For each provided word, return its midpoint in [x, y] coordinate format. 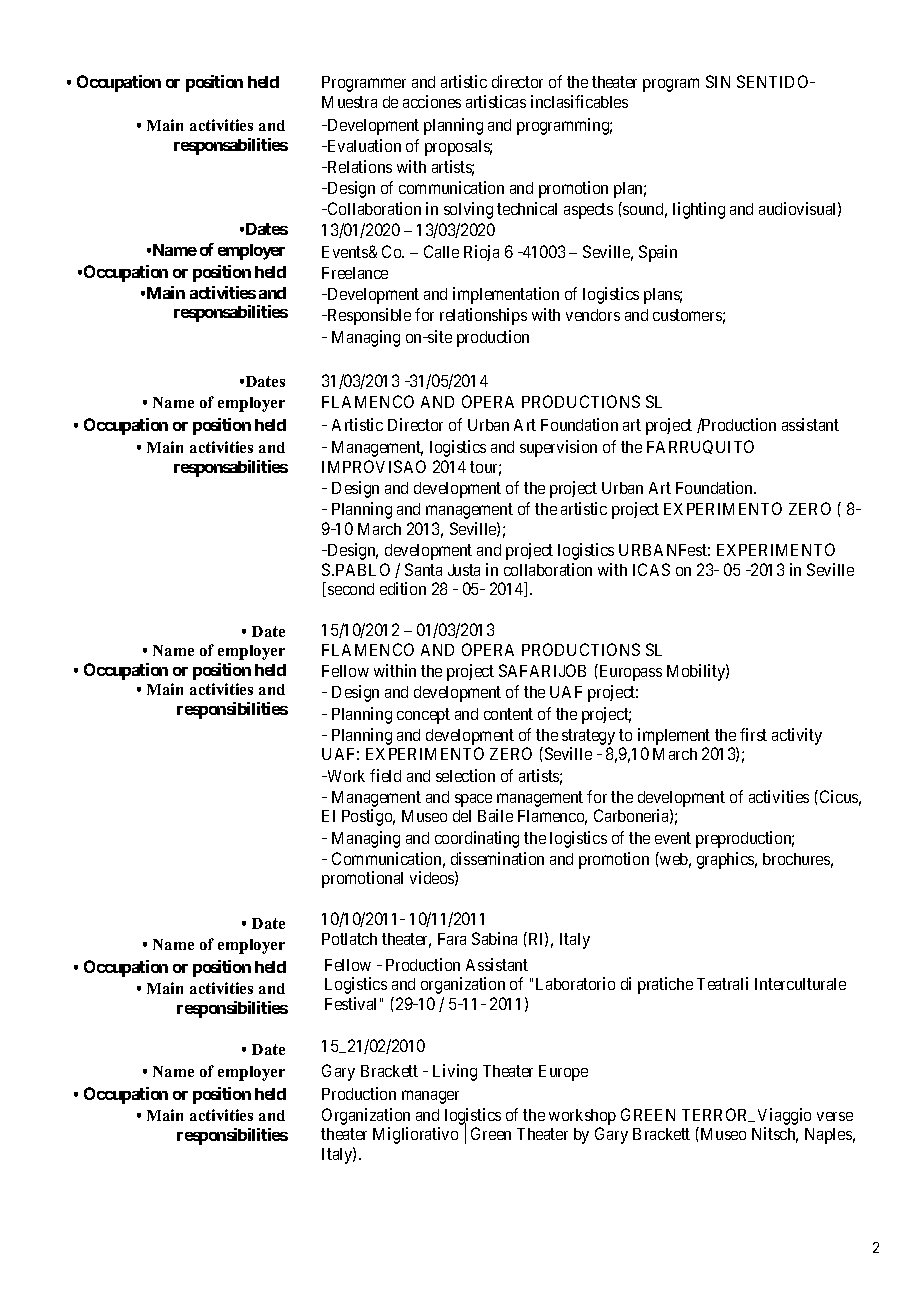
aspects [588, 211]
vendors [593, 315]
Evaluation [363, 145]
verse [835, 1116]
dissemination [497, 858]
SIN [718, 81]
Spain [658, 253]
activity [797, 736]
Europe [563, 1073]
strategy [588, 737]
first [753, 734]
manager [430, 1097]
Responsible [368, 316]
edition [403, 588]
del [462, 816]
